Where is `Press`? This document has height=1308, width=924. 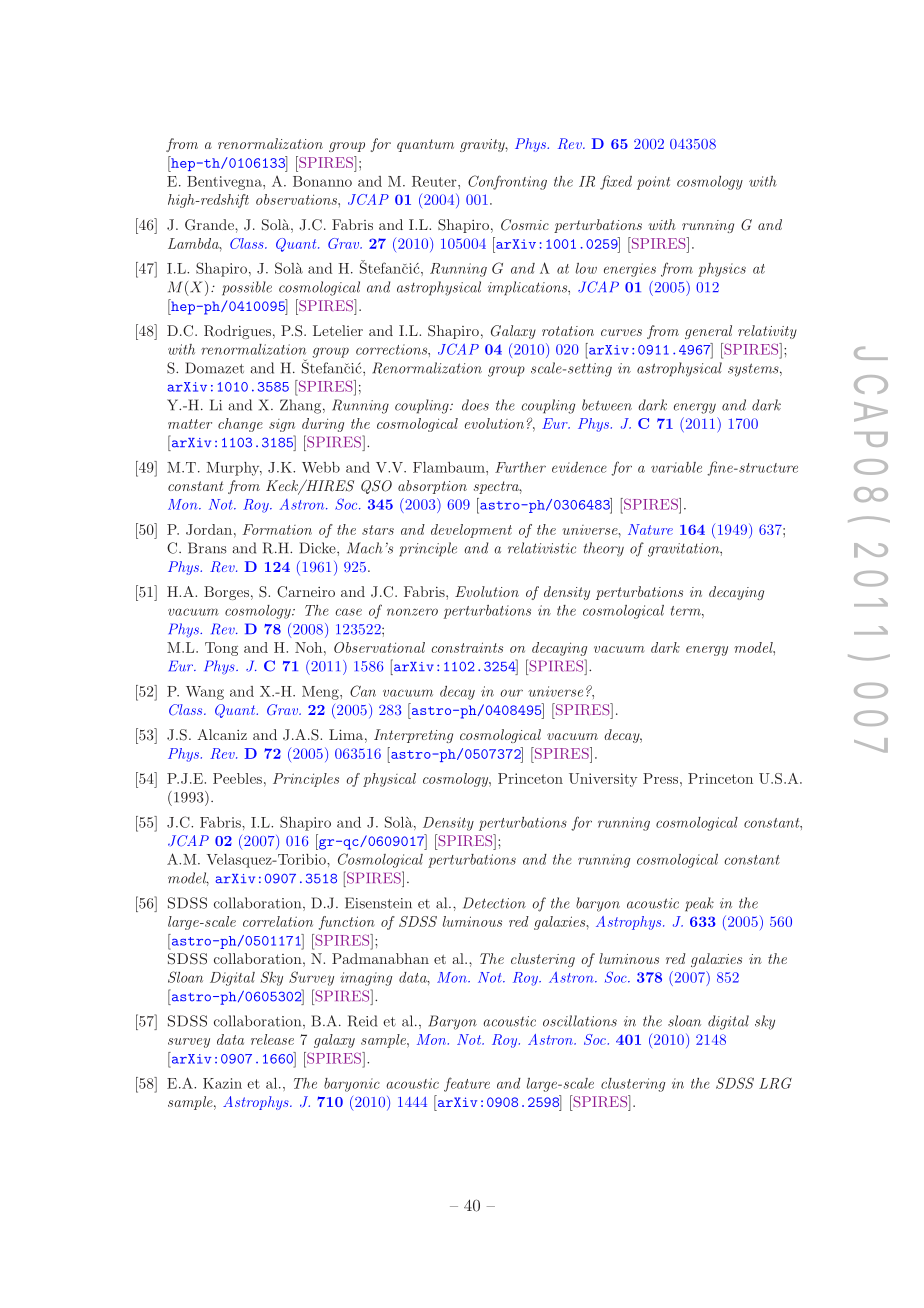
Press is located at coordinates (662, 778).
